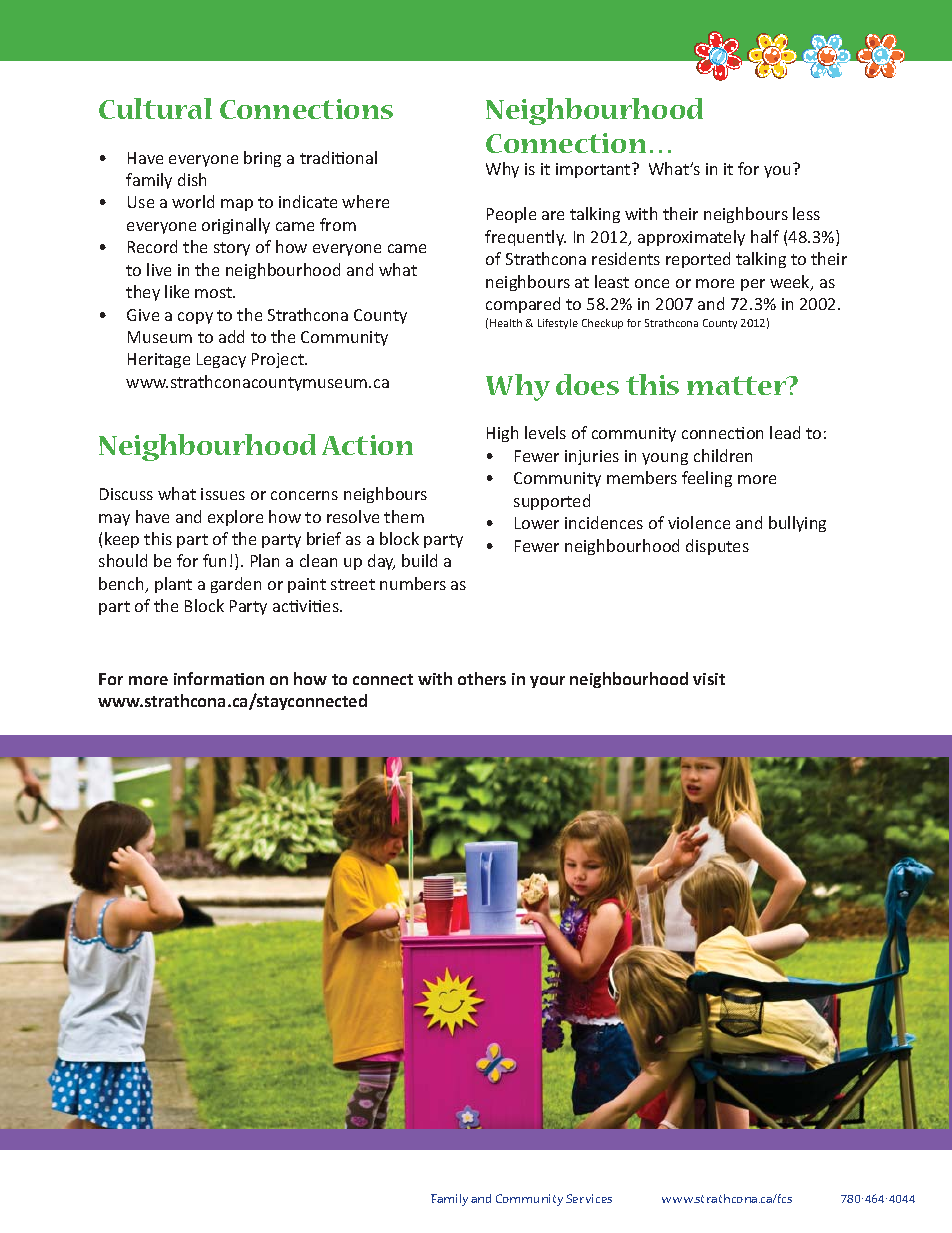 The height and width of the screenshot is (1233, 952). I want to click on dish, so click(192, 179).
